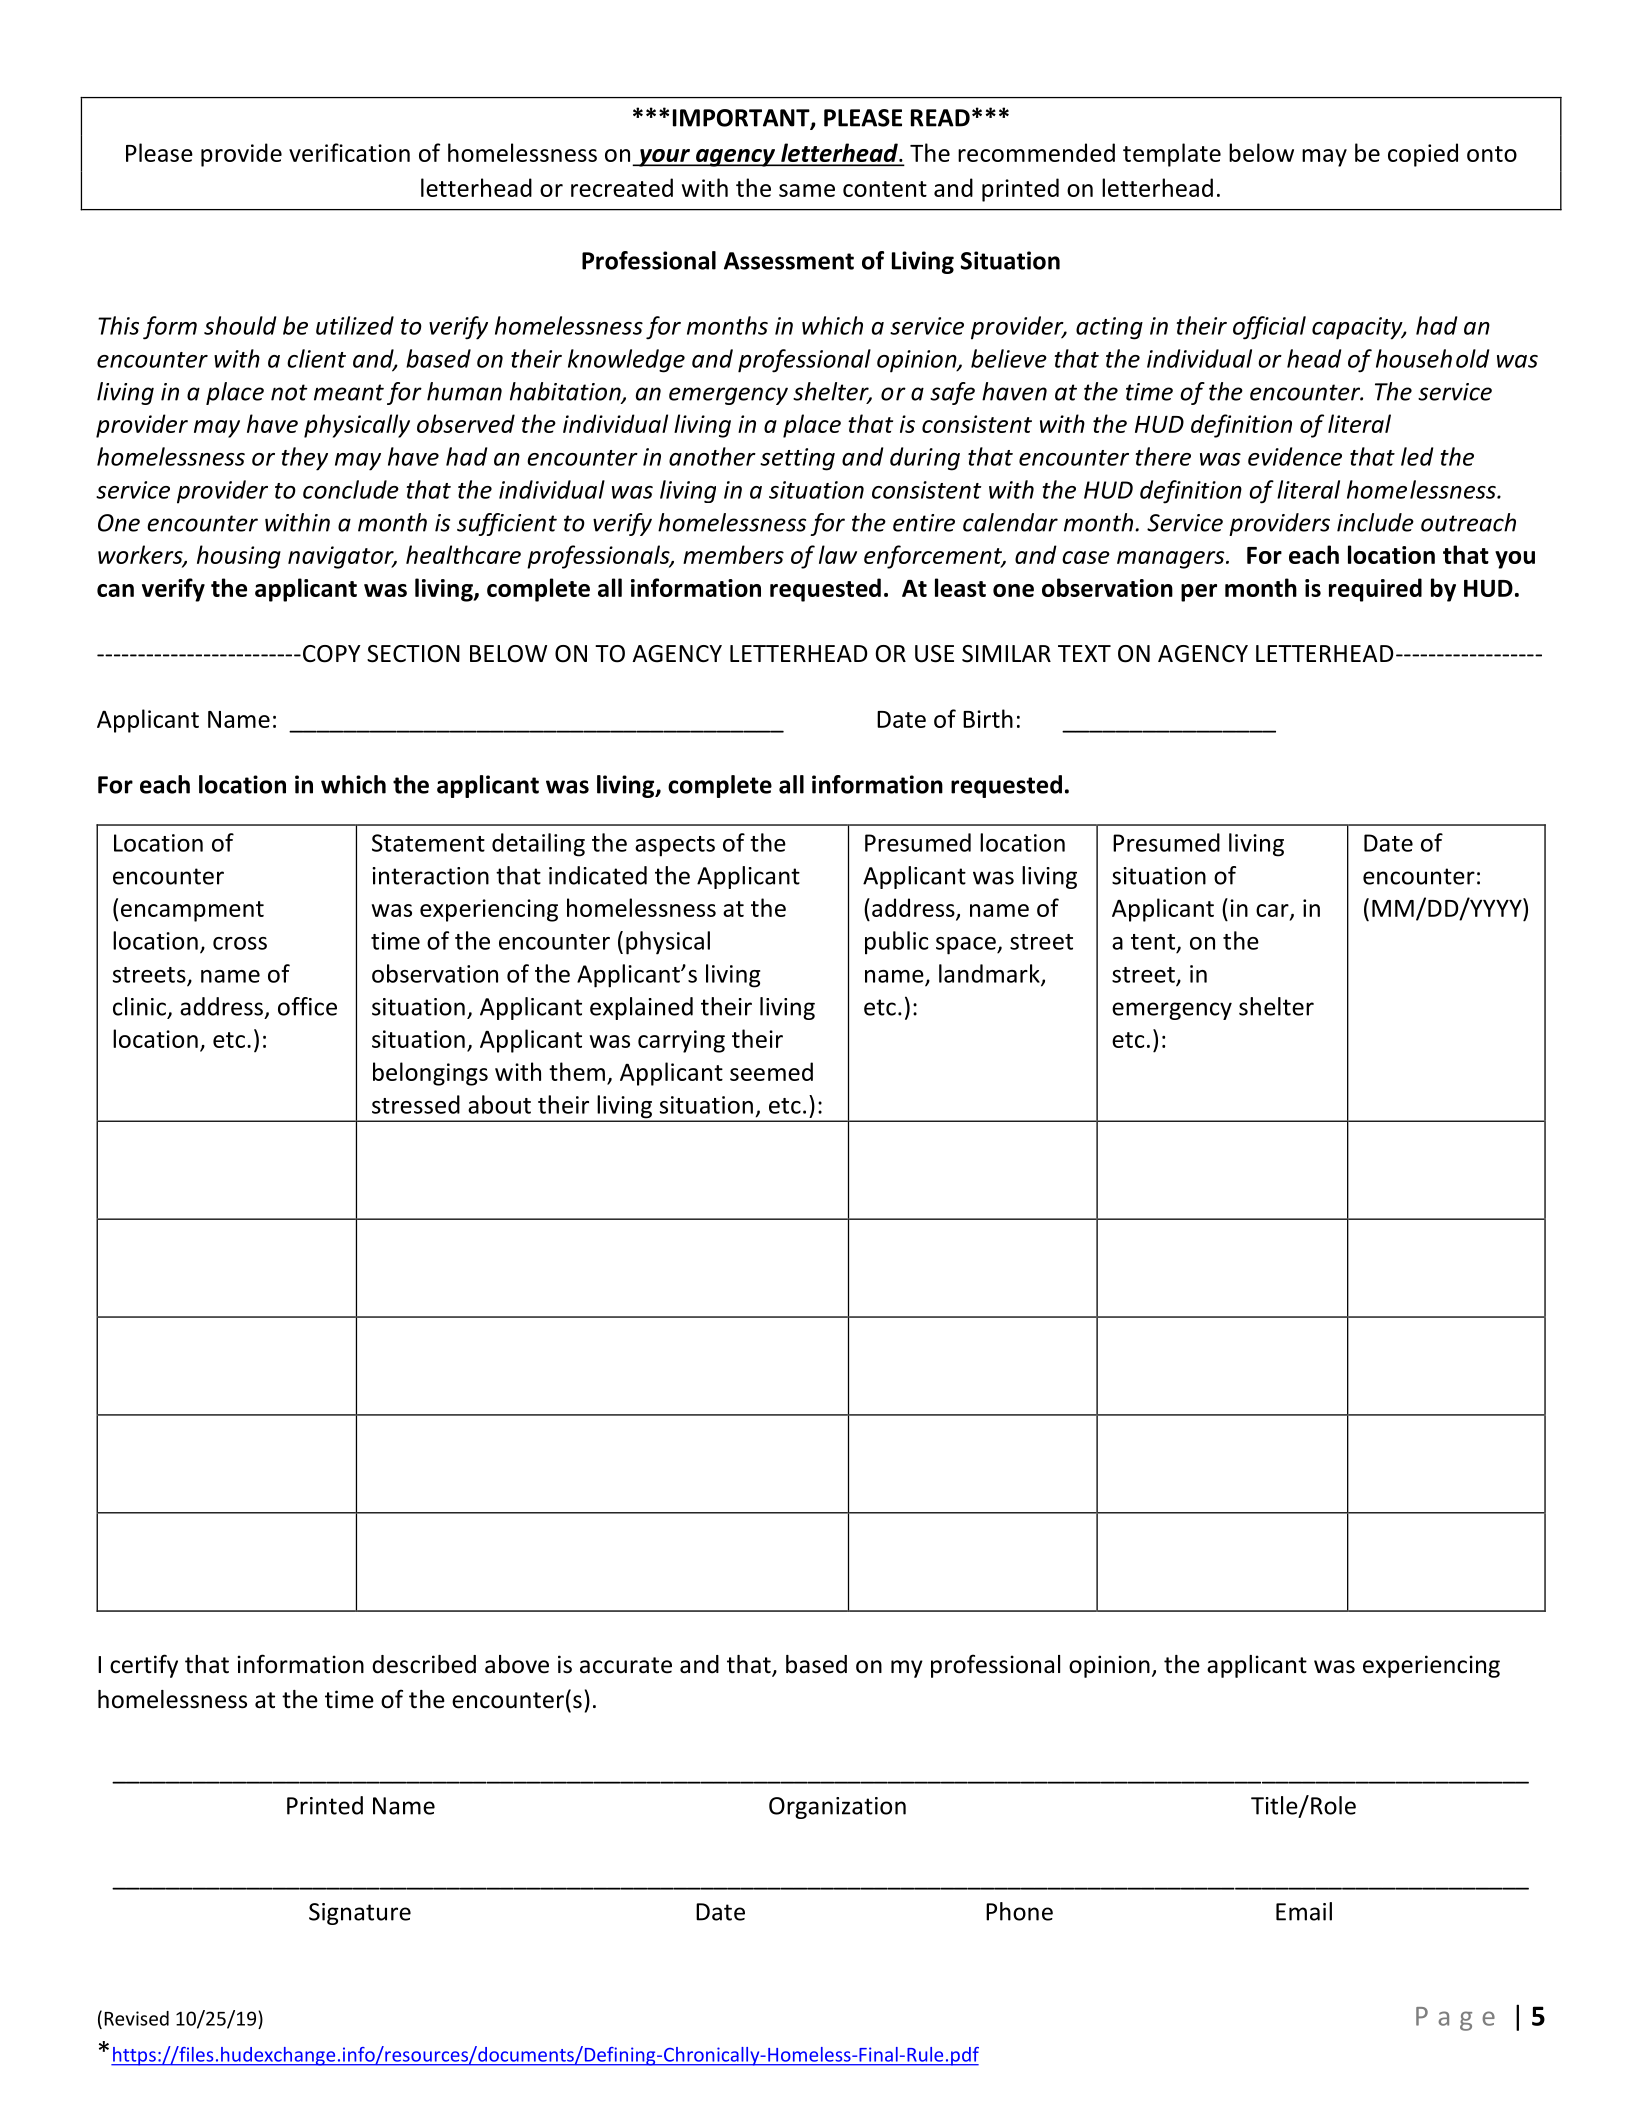 The width and height of the screenshot is (1642, 2125). Describe the element at coordinates (807, 190) in the screenshot. I see `same` at that location.
